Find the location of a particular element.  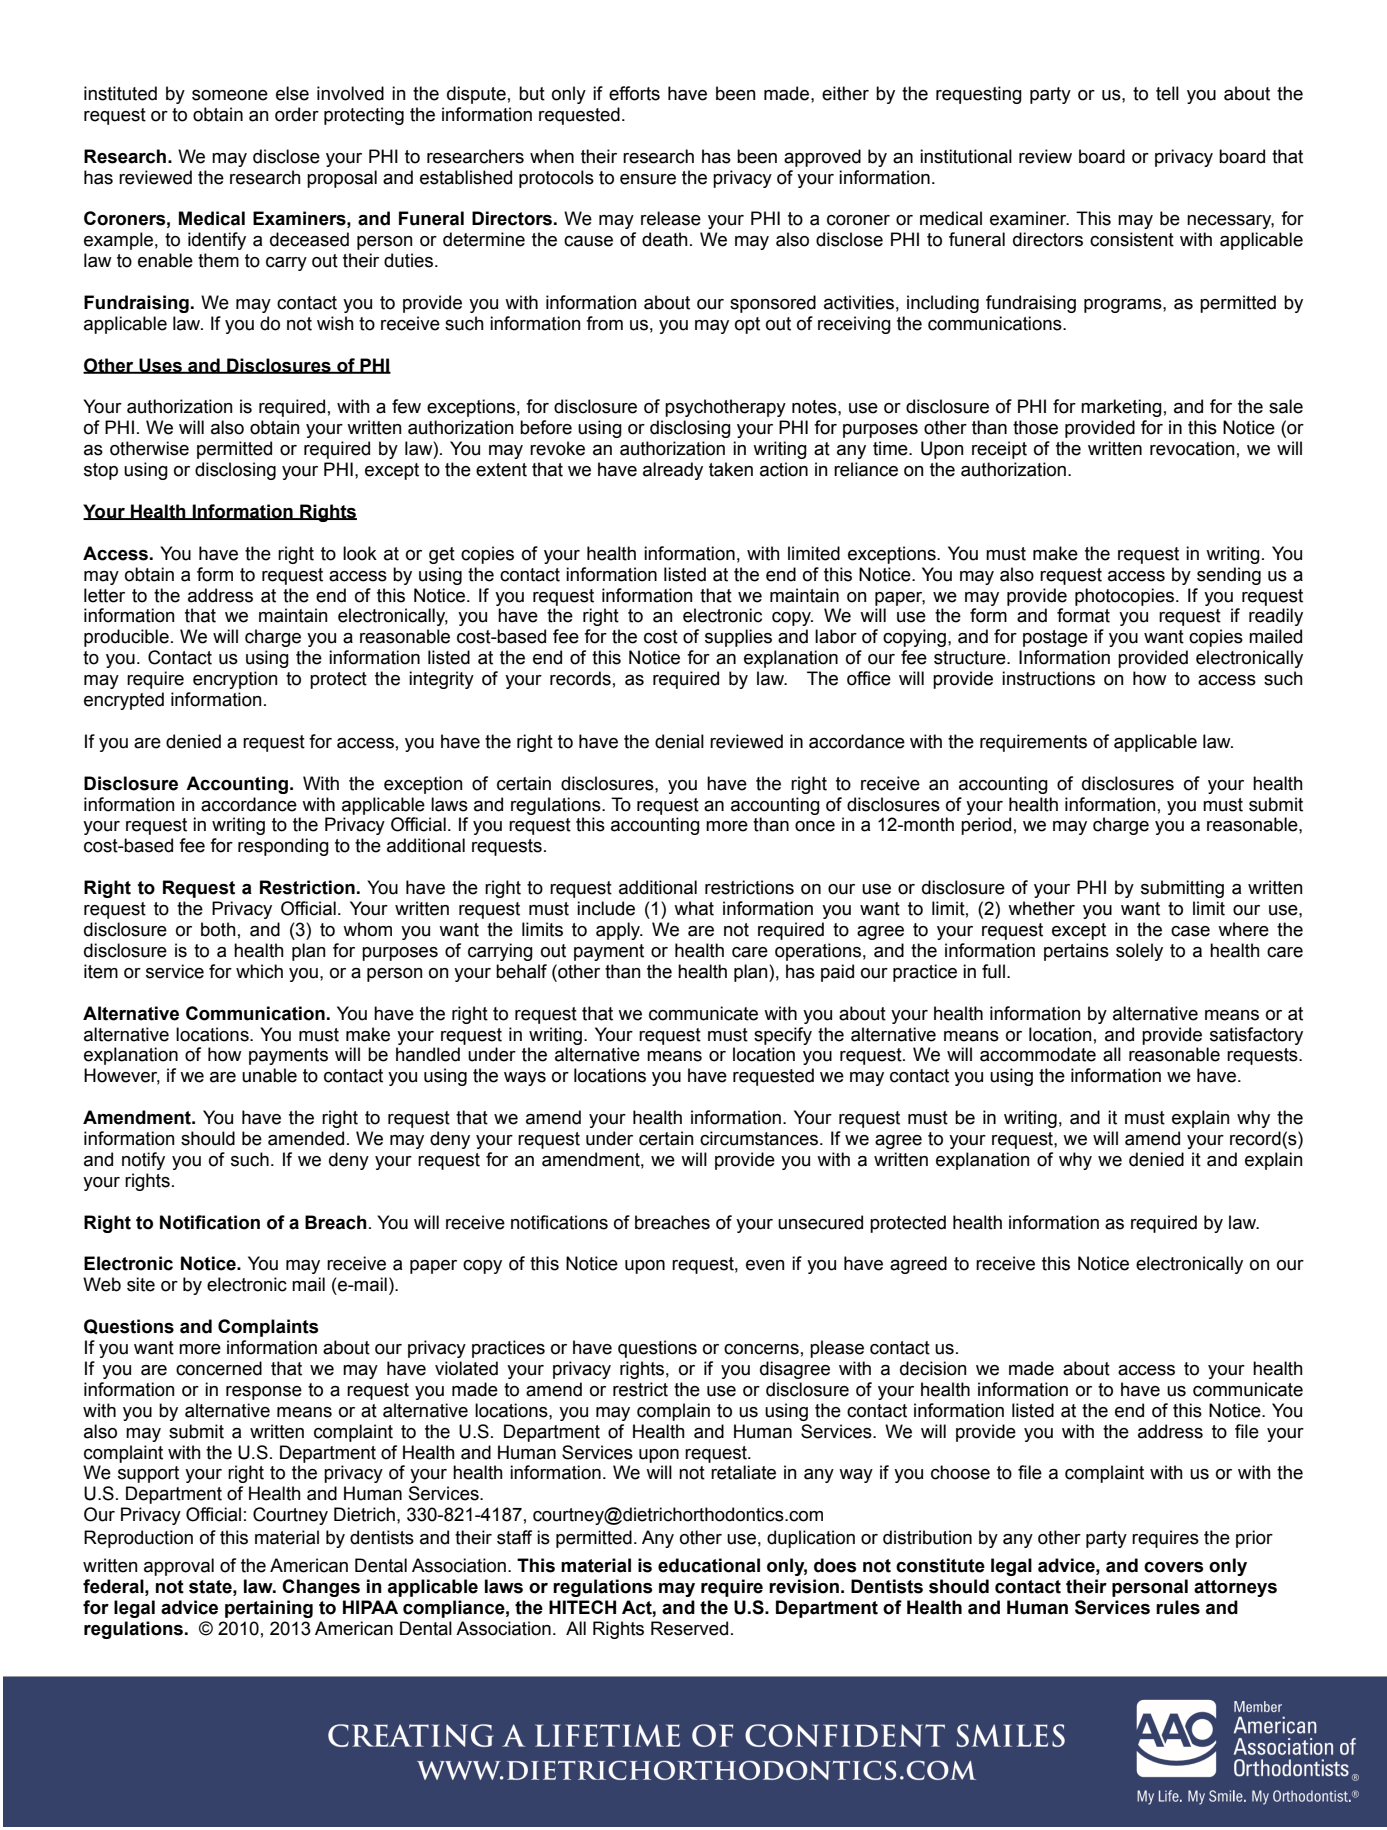

case is located at coordinates (1190, 931).
